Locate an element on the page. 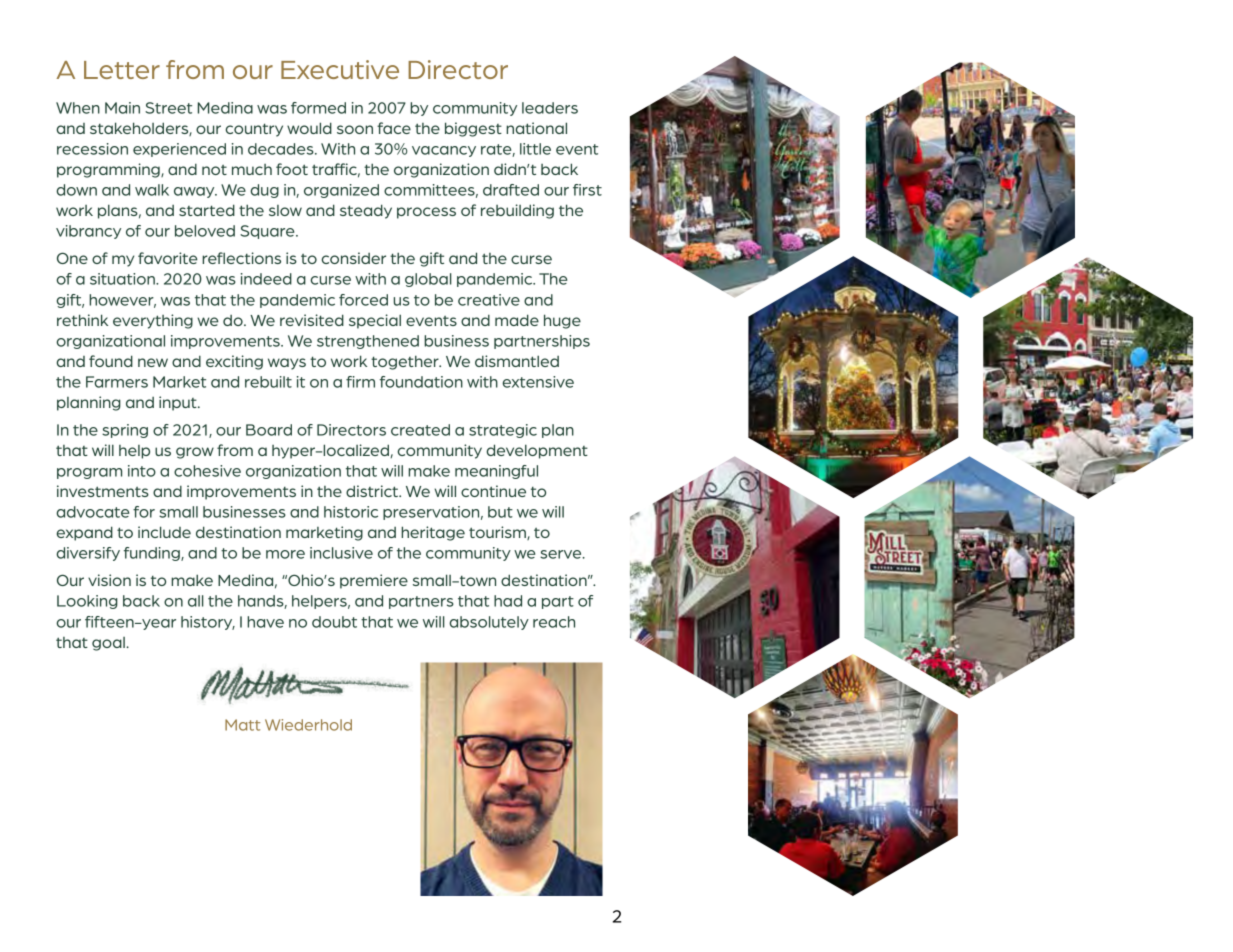  Letter is located at coordinates (122, 70).
